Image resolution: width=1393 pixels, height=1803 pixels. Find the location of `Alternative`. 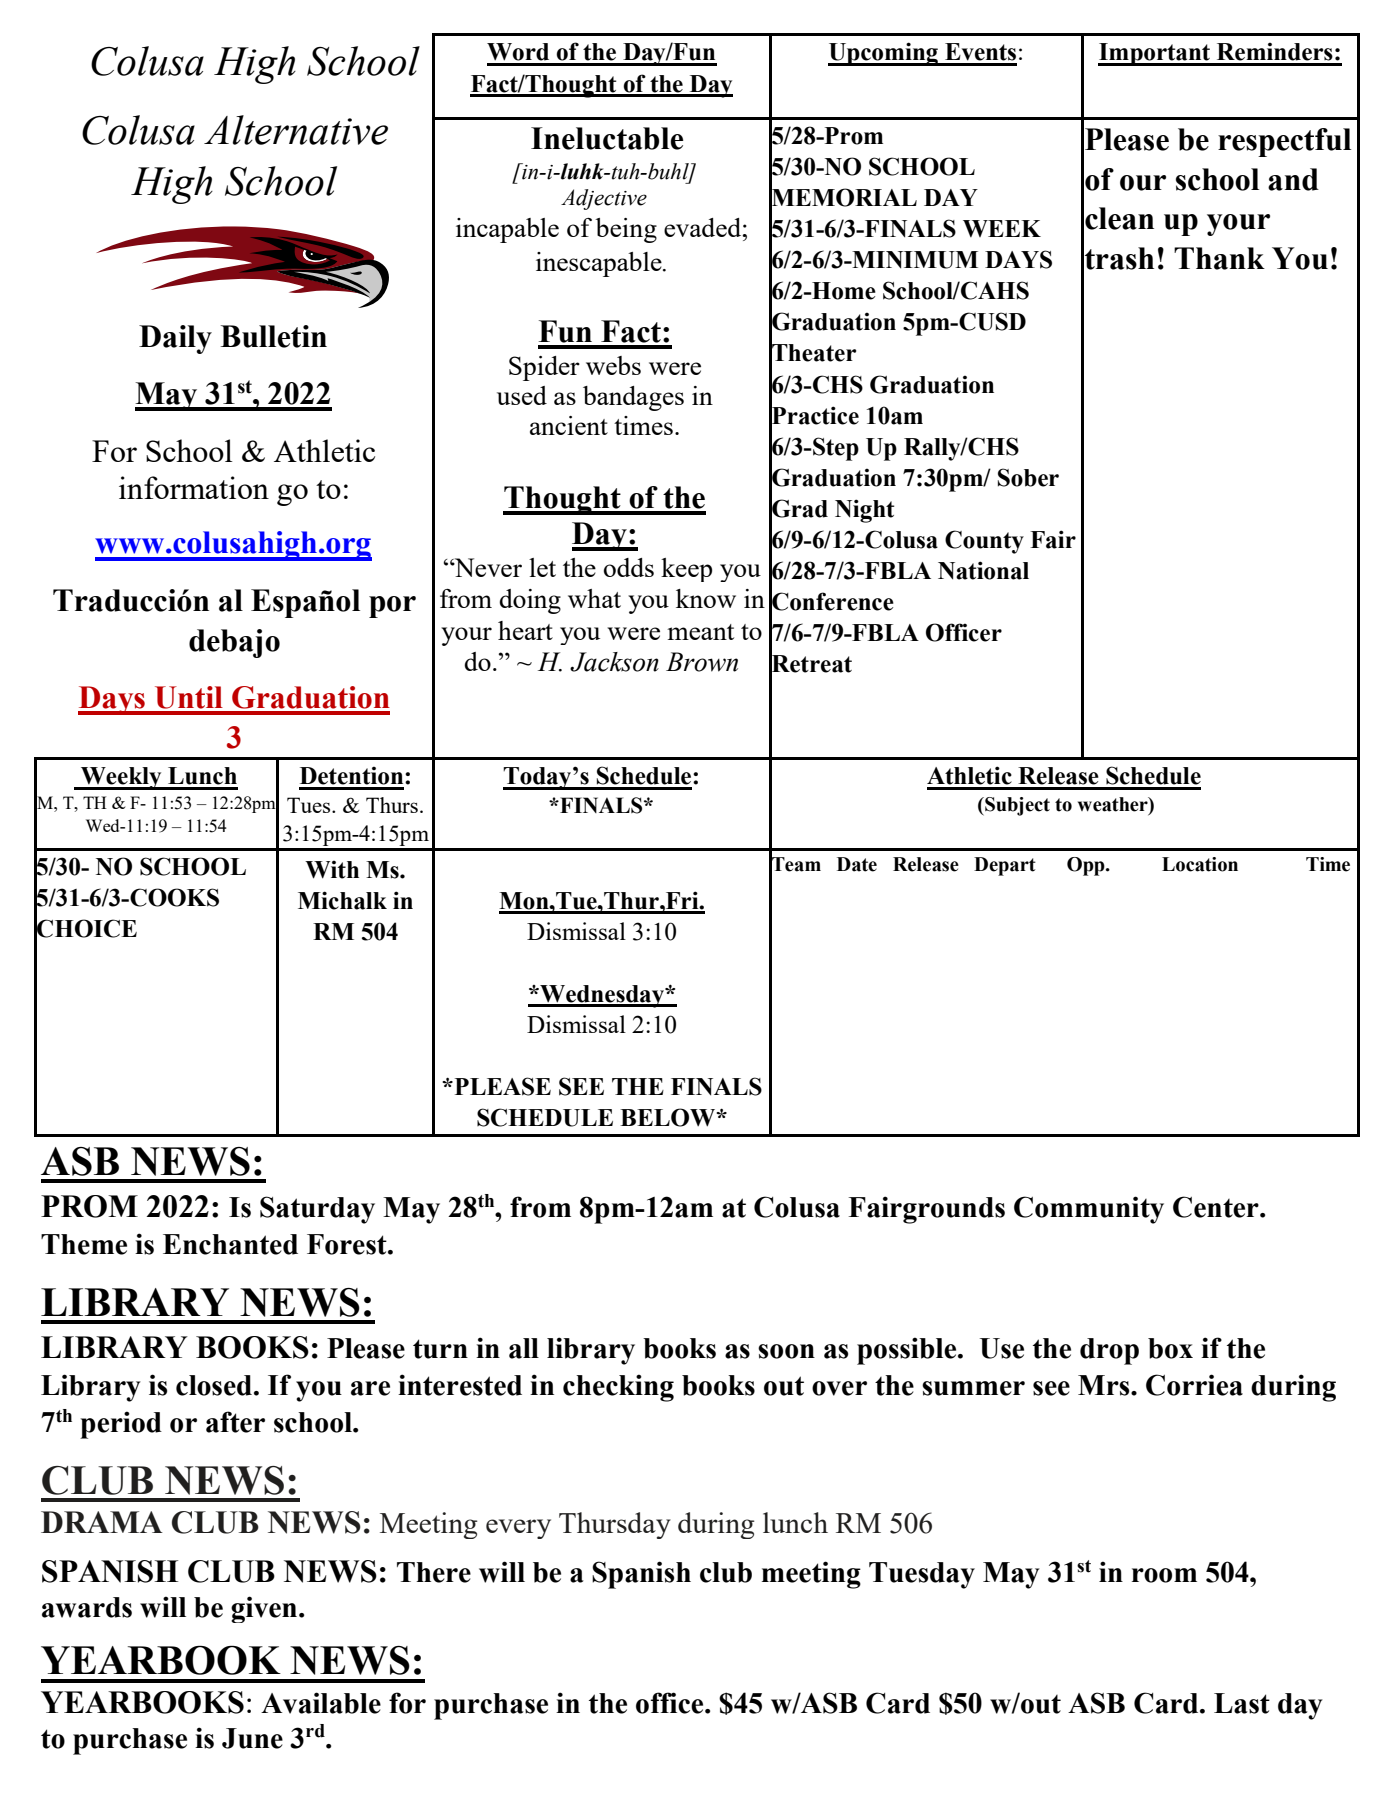

Alternative is located at coordinates (296, 130).
